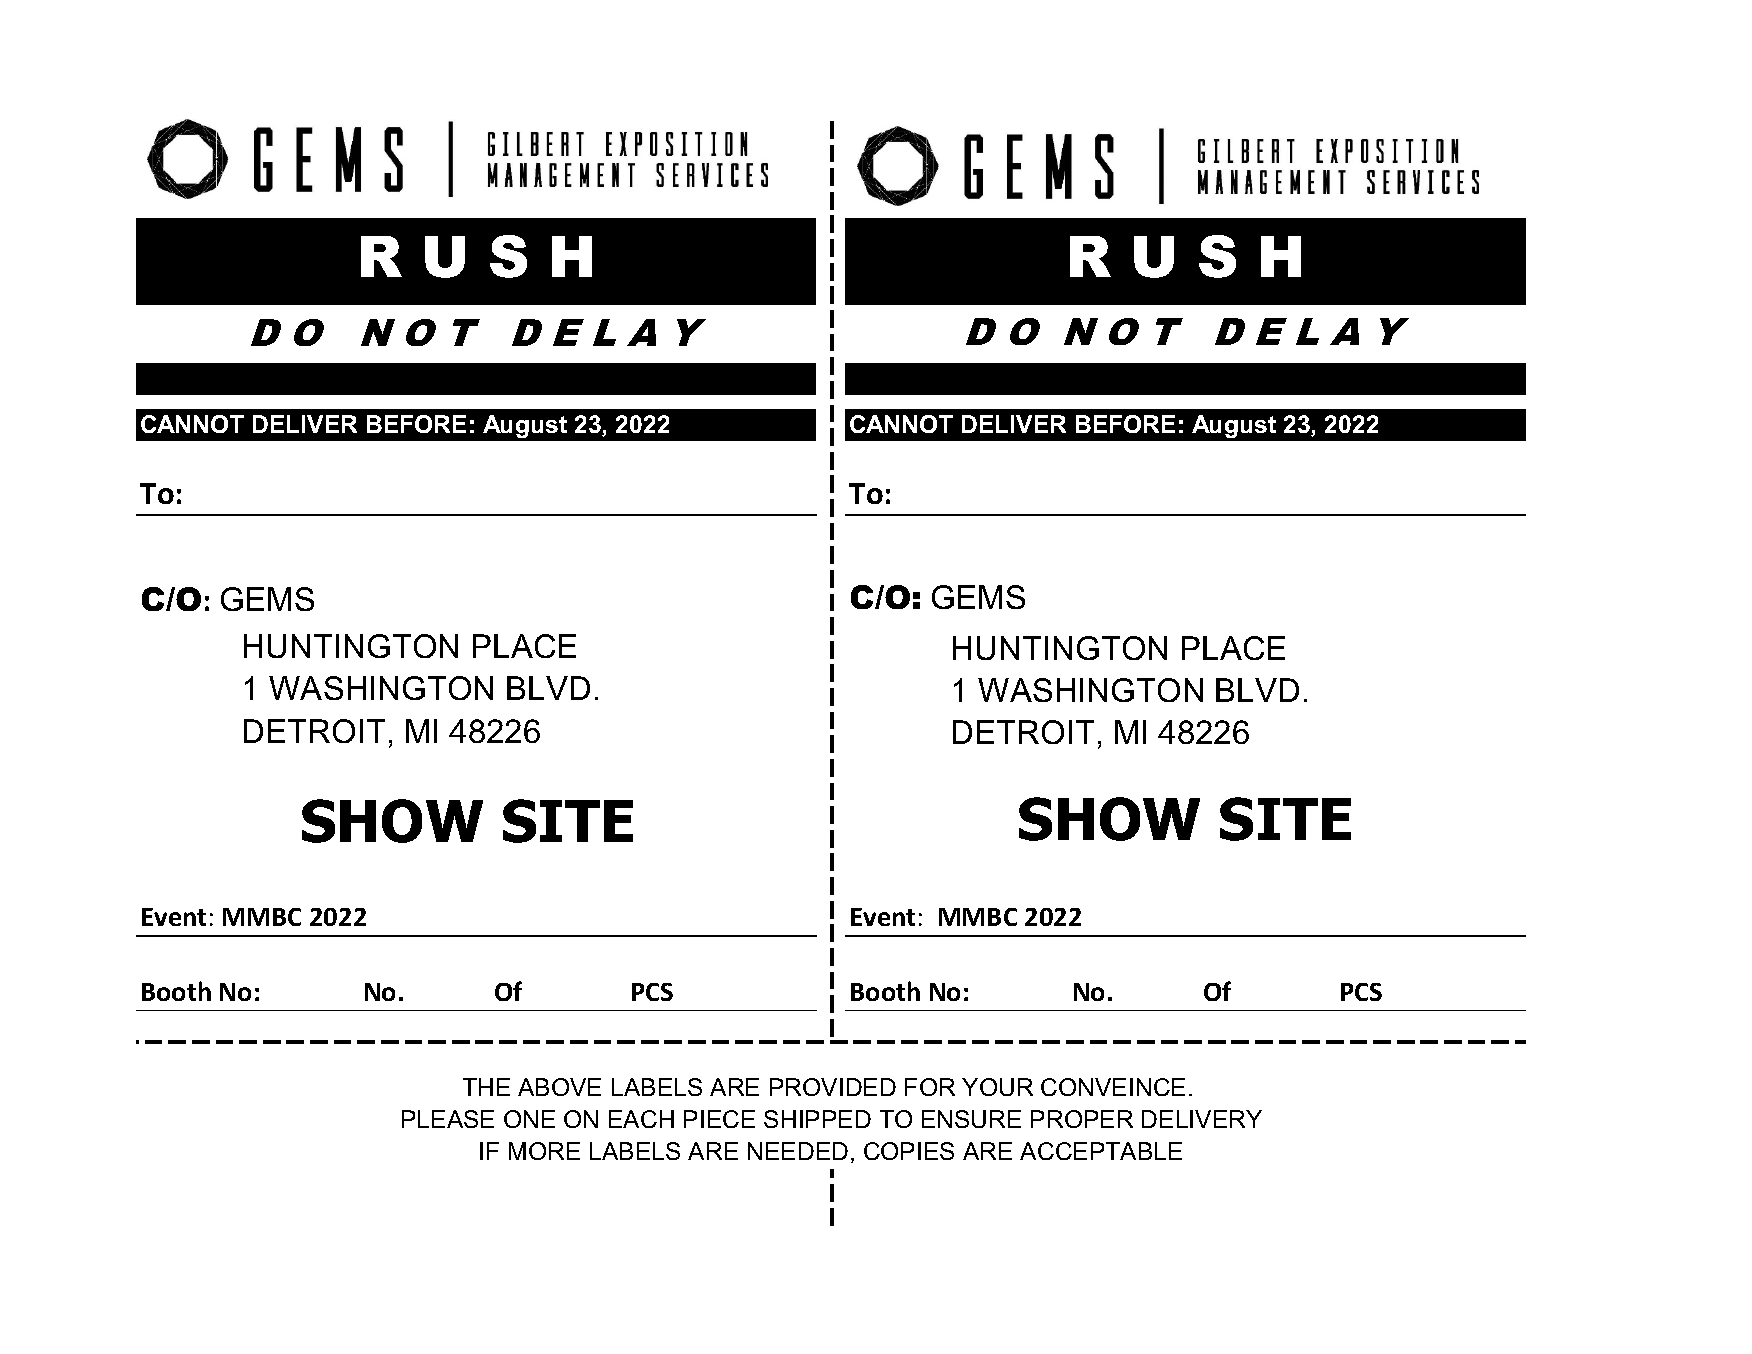 Image resolution: width=1752 pixels, height=1354 pixels. What do you see at coordinates (448, 1119) in the screenshot?
I see `PLEASE` at bounding box center [448, 1119].
